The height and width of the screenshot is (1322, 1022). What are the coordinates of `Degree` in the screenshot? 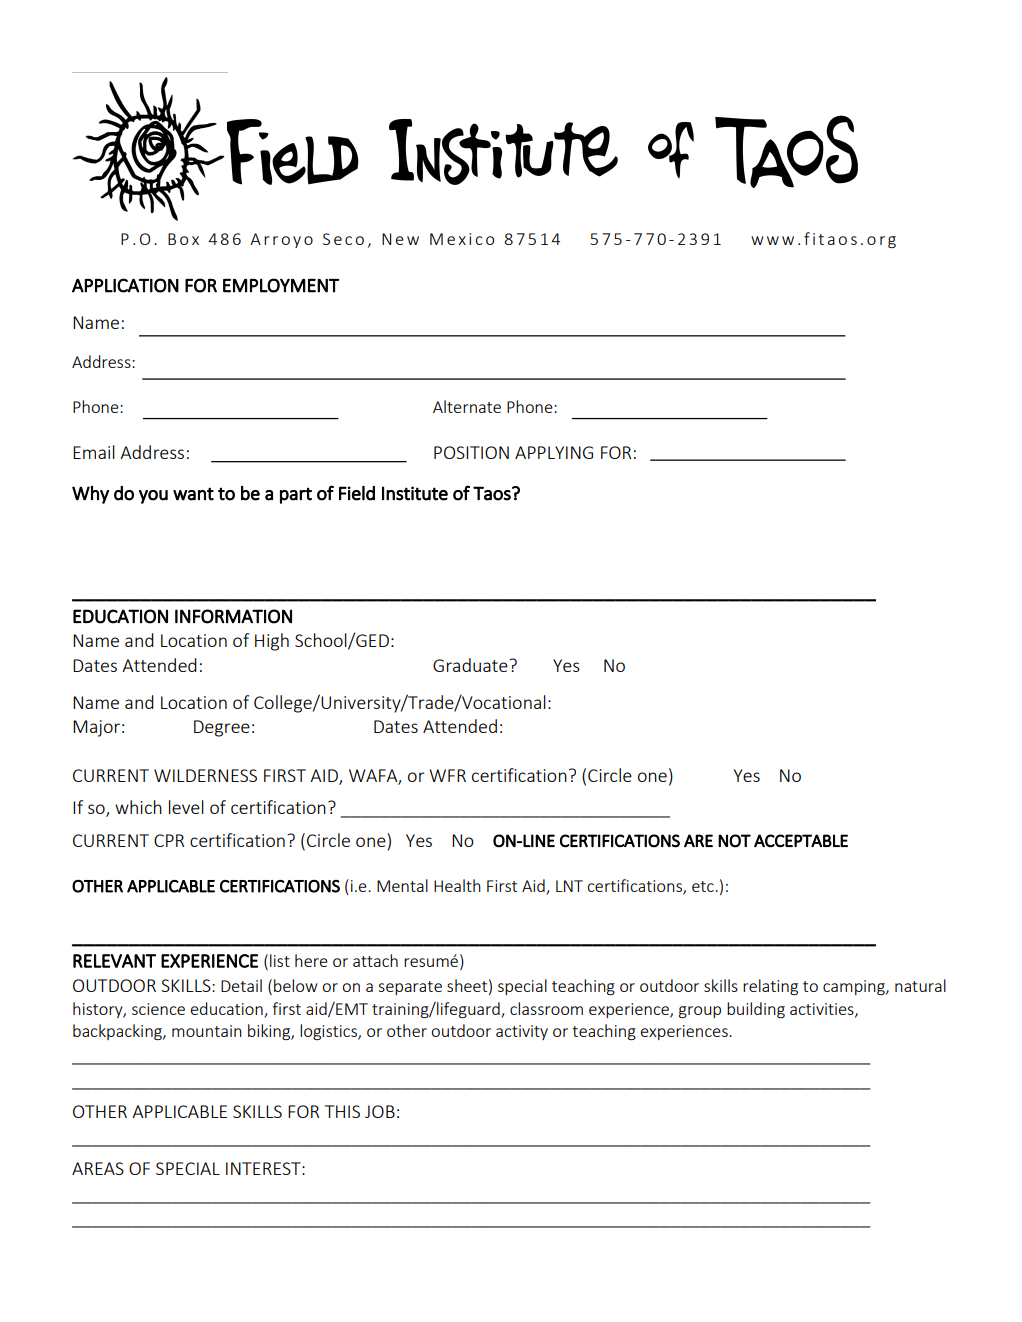 It's located at (222, 728).
